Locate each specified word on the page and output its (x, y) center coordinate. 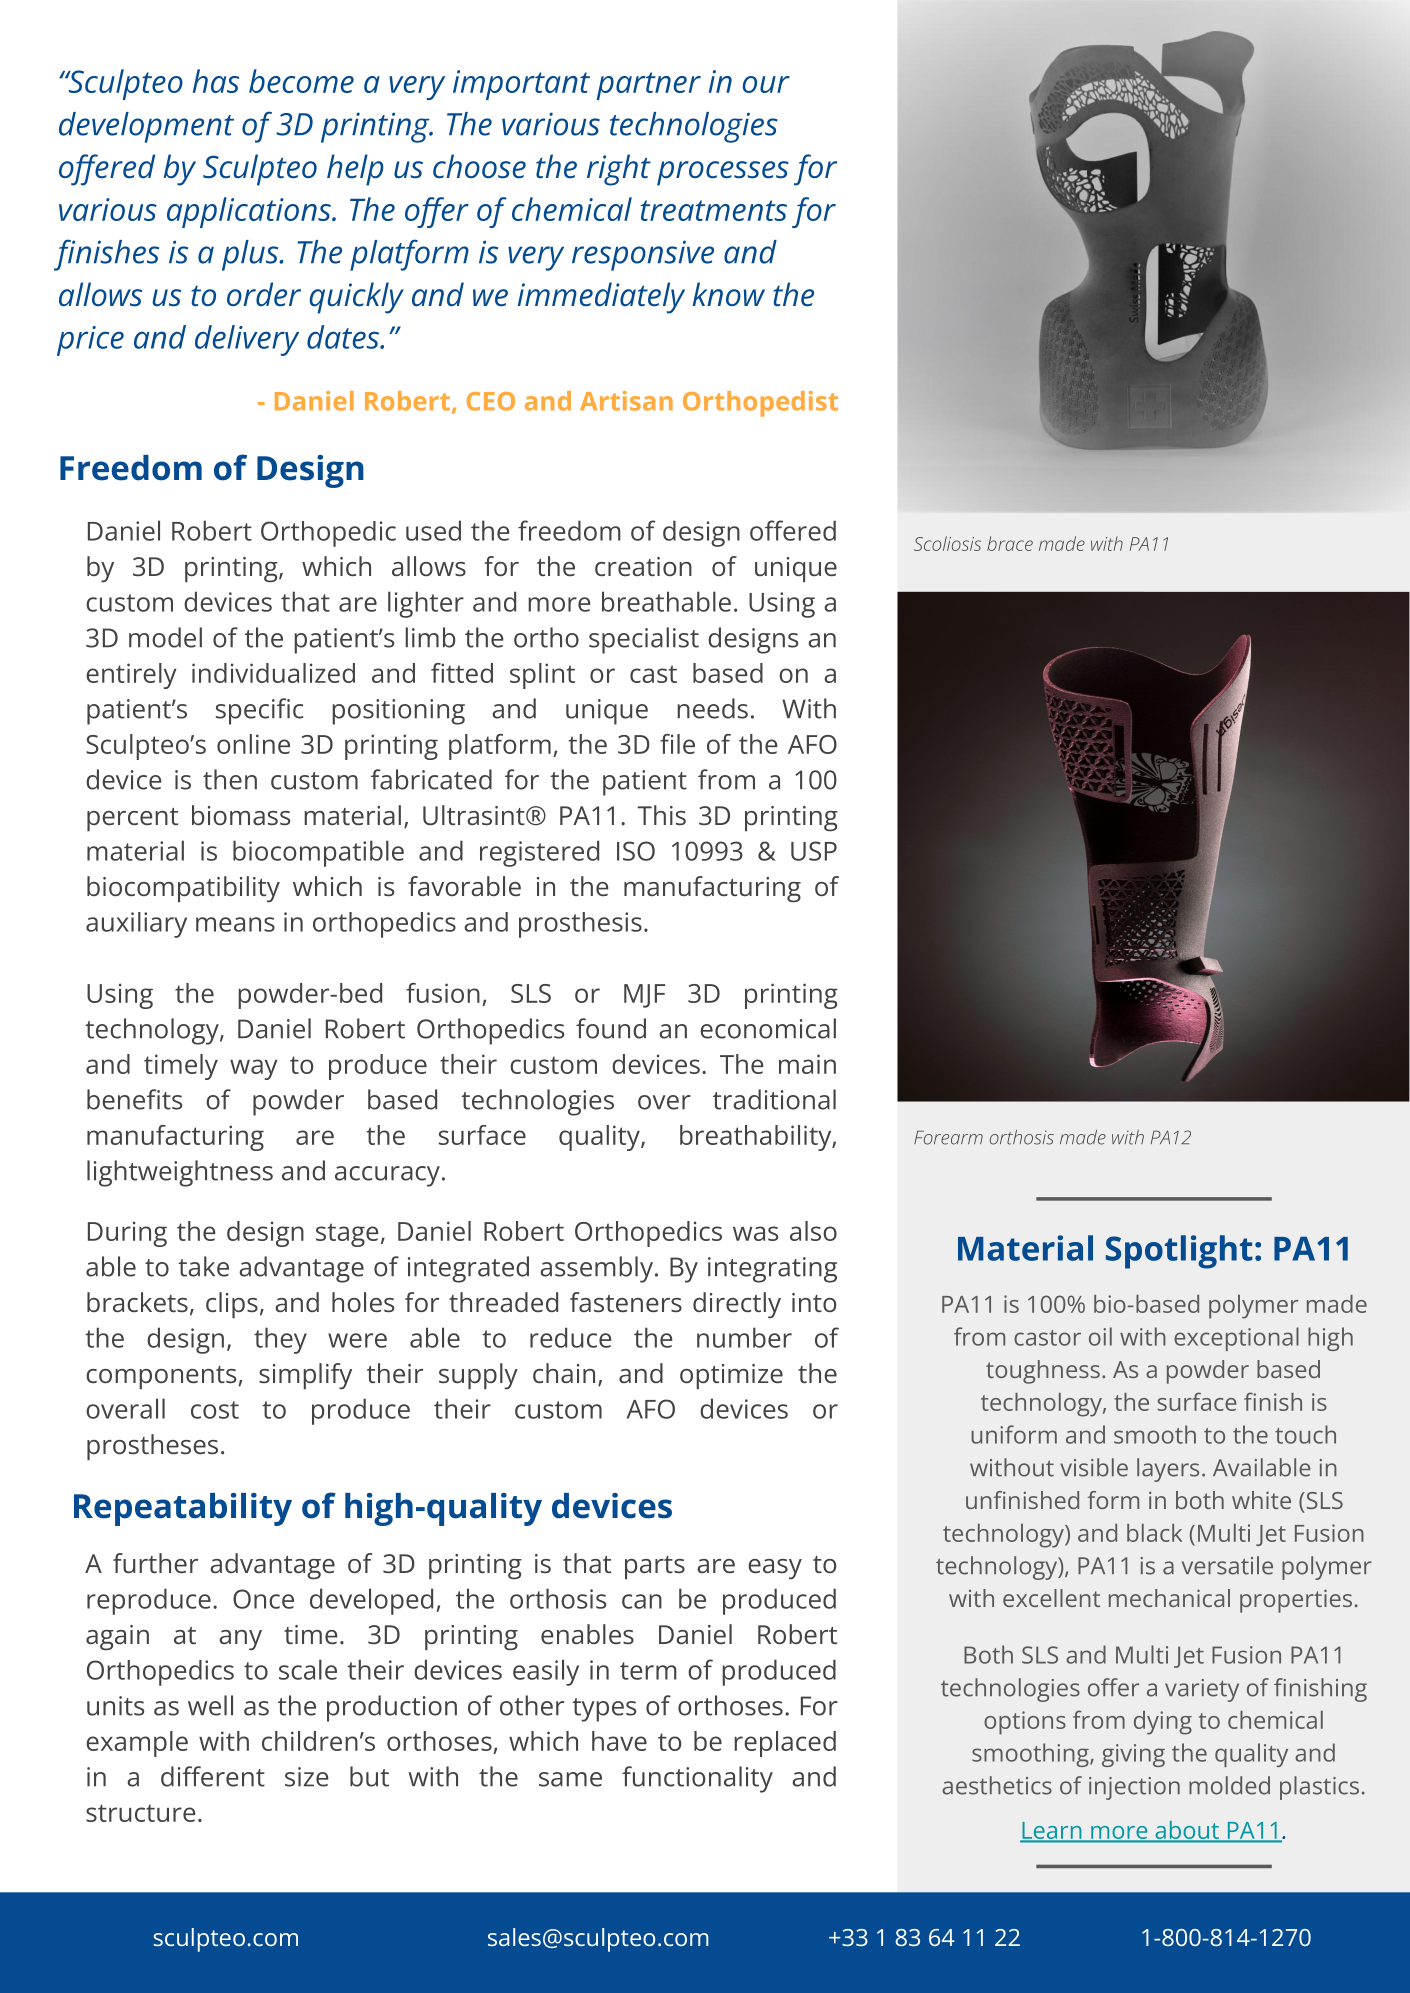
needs (712, 708)
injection (1134, 1788)
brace (1010, 543)
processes (723, 173)
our (766, 84)
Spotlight (1179, 1252)
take (203, 1266)
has (216, 81)
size (307, 1777)
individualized (273, 673)
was (755, 1233)
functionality (697, 1779)
